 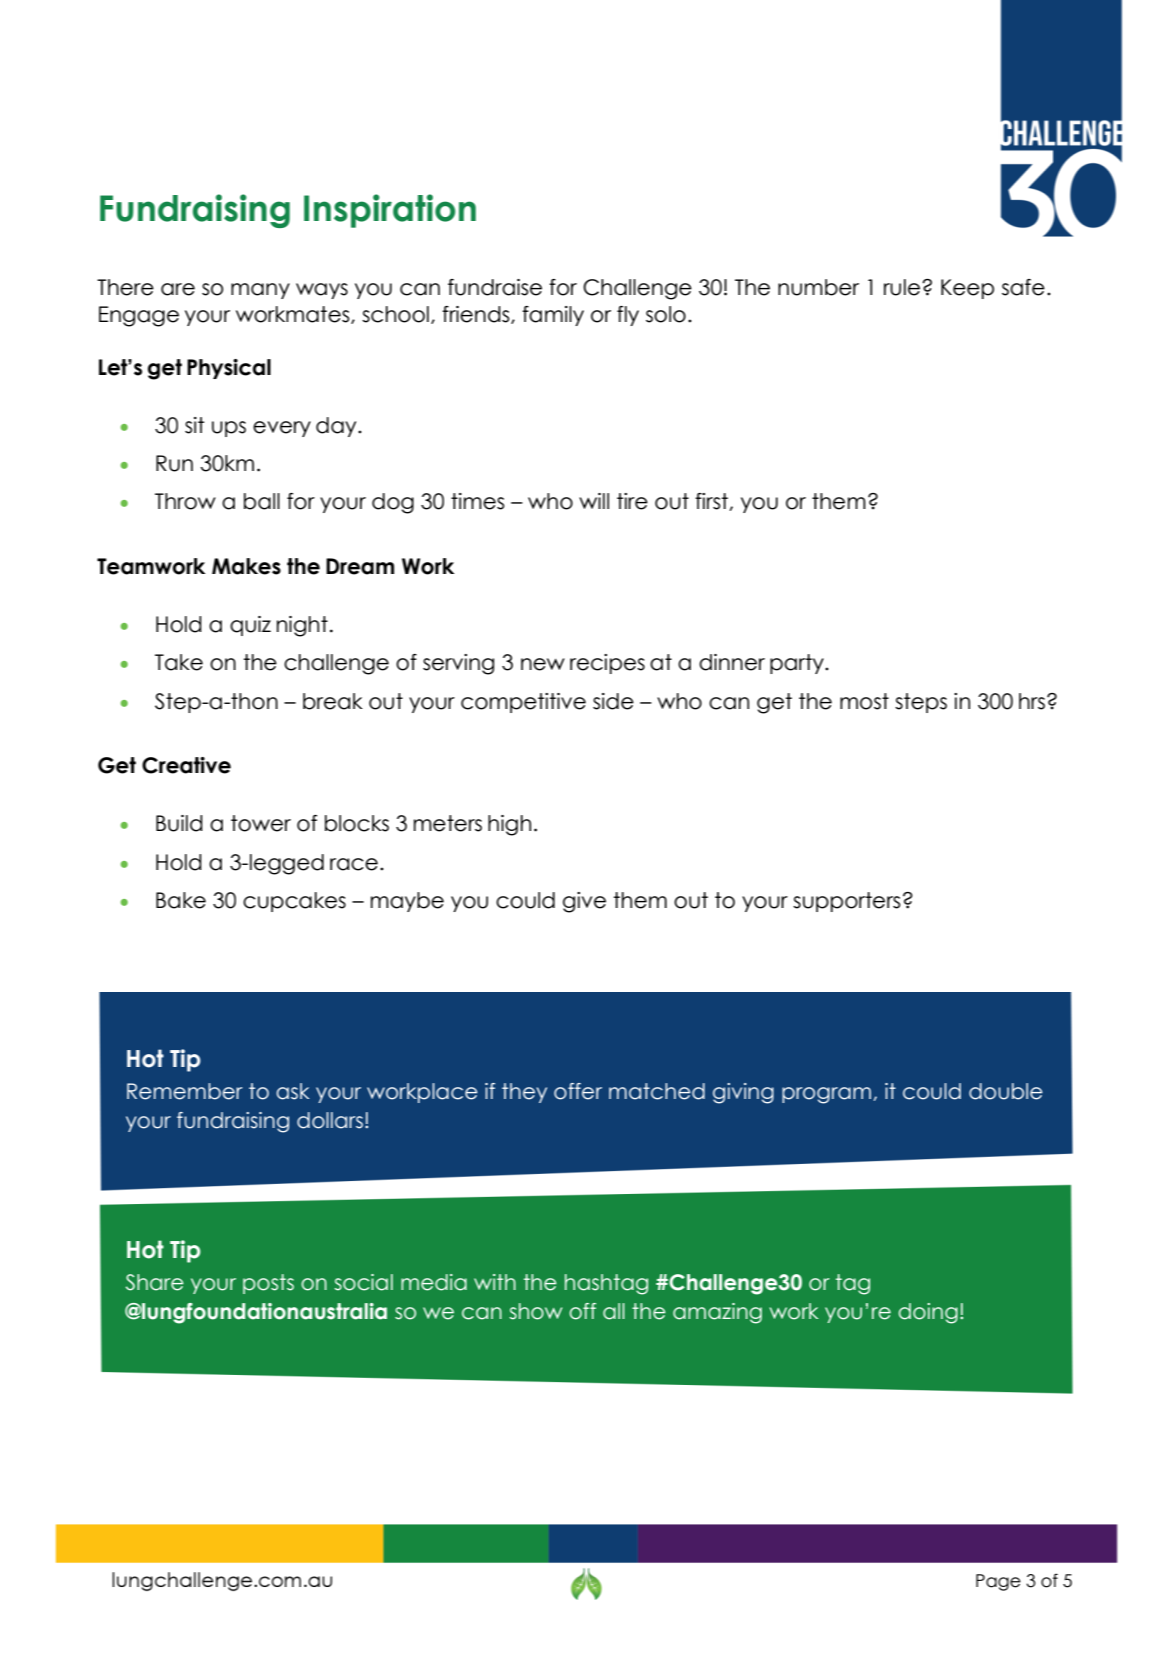 What do you see at coordinates (181, 900) in the screenshot?
I see `Bake` at bounding box center [181, 900].
